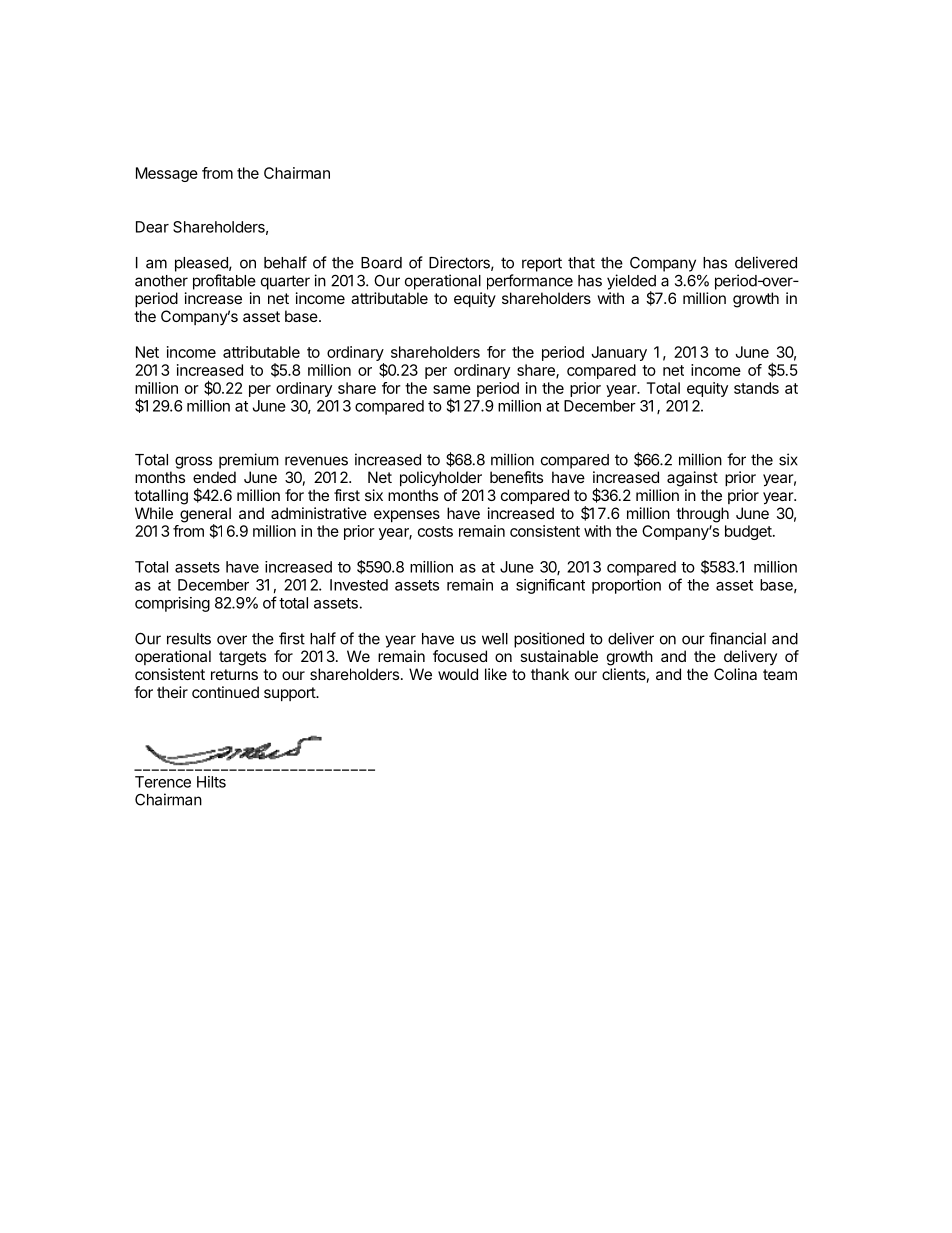  Describe the element at coordinates (214, 477) in the screenshot. I see `ended` at that location.
